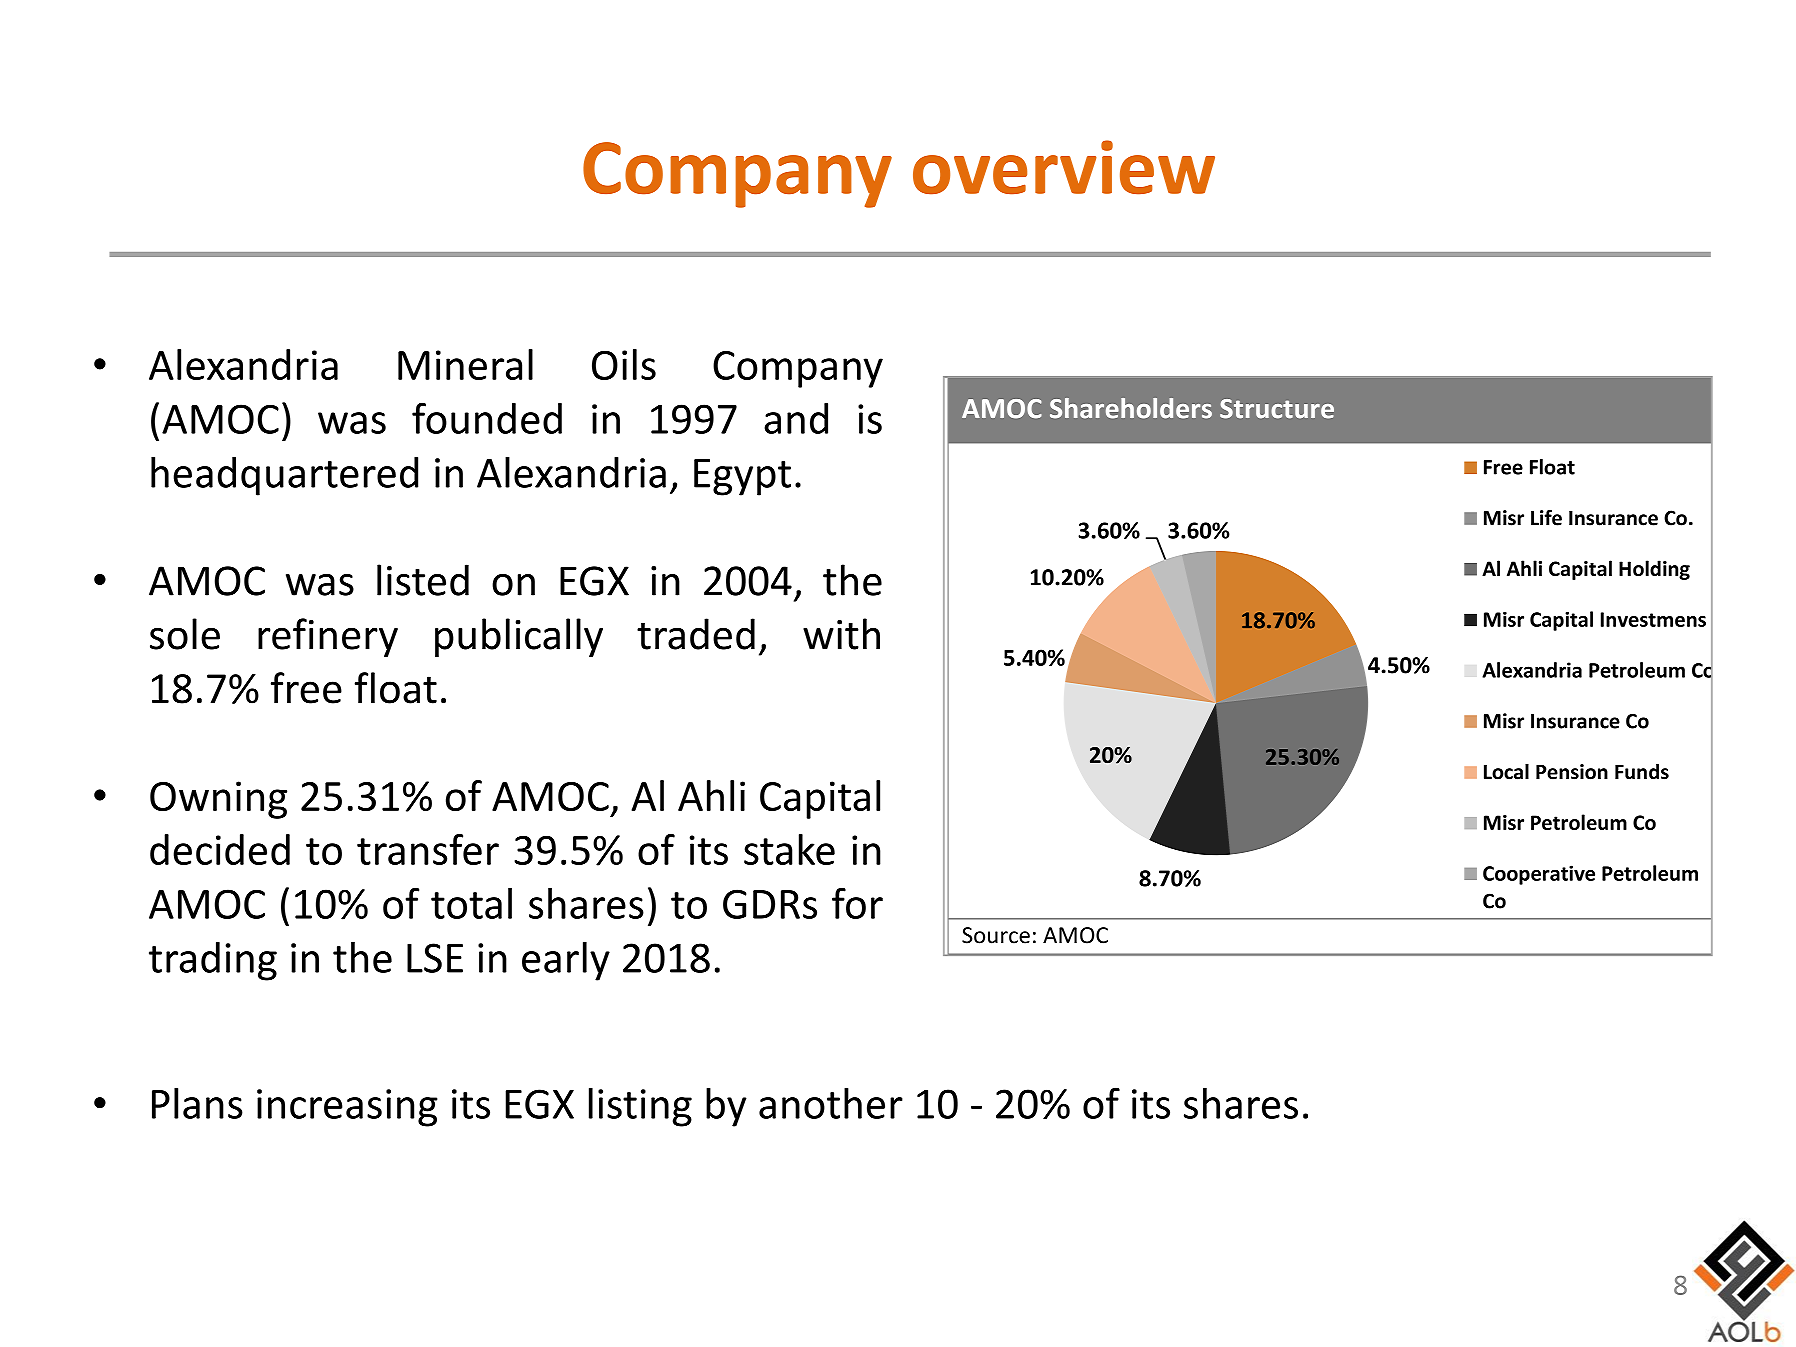  I want to click on stake, so click(789, 849).
